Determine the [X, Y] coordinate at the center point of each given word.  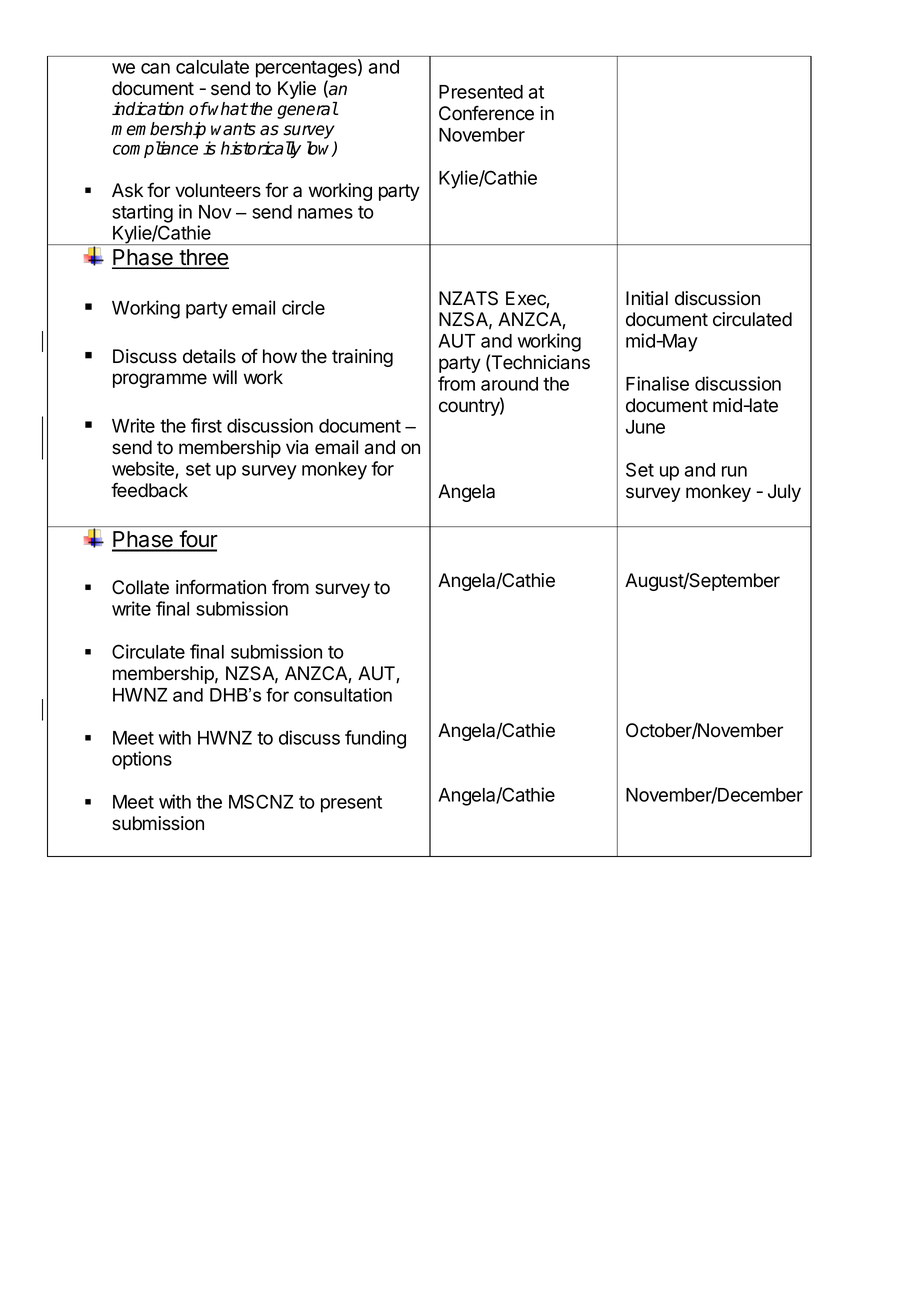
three [203, 258]
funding [375, 739]
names [325, 213]
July [784, 493]
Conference [486, 113]
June [645, 427]
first [206, 425]
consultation [343, 695]
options [142, 760]
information [221, 587]
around [509, 384]
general [307, 110]
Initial [647, 298]
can [155, 68]
